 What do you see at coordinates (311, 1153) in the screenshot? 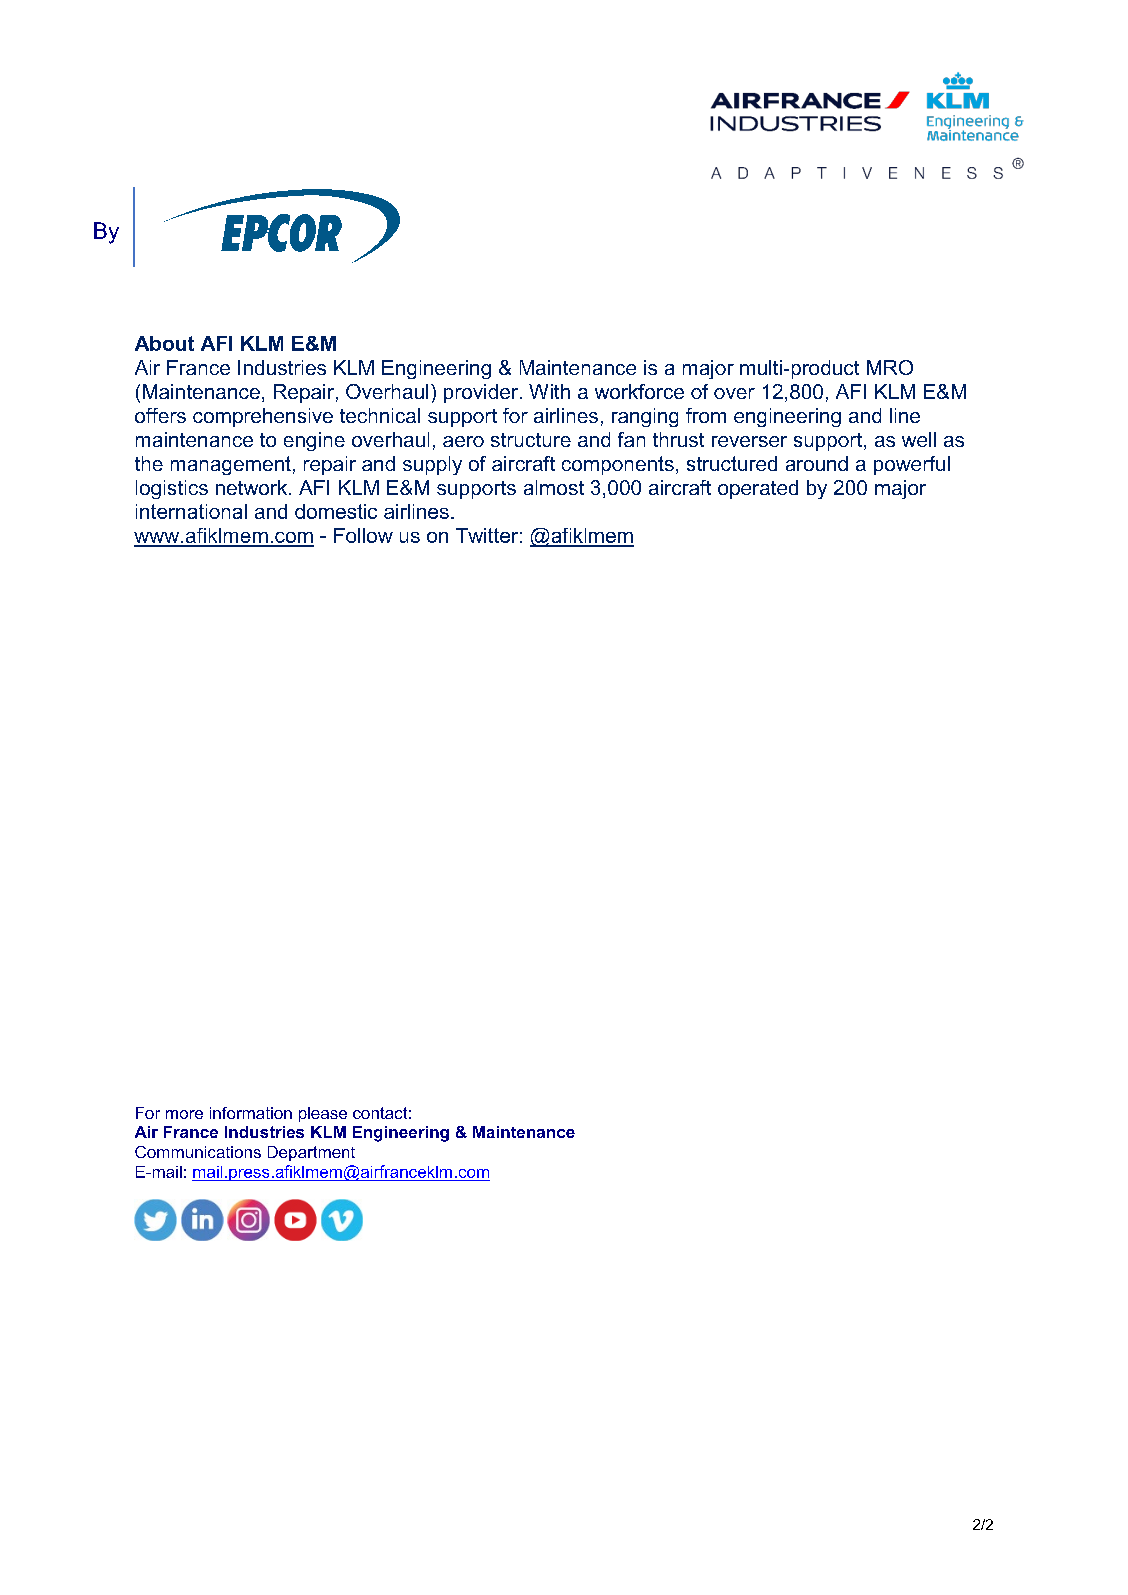
I see `Department` at bounding box center [311, 1153].
